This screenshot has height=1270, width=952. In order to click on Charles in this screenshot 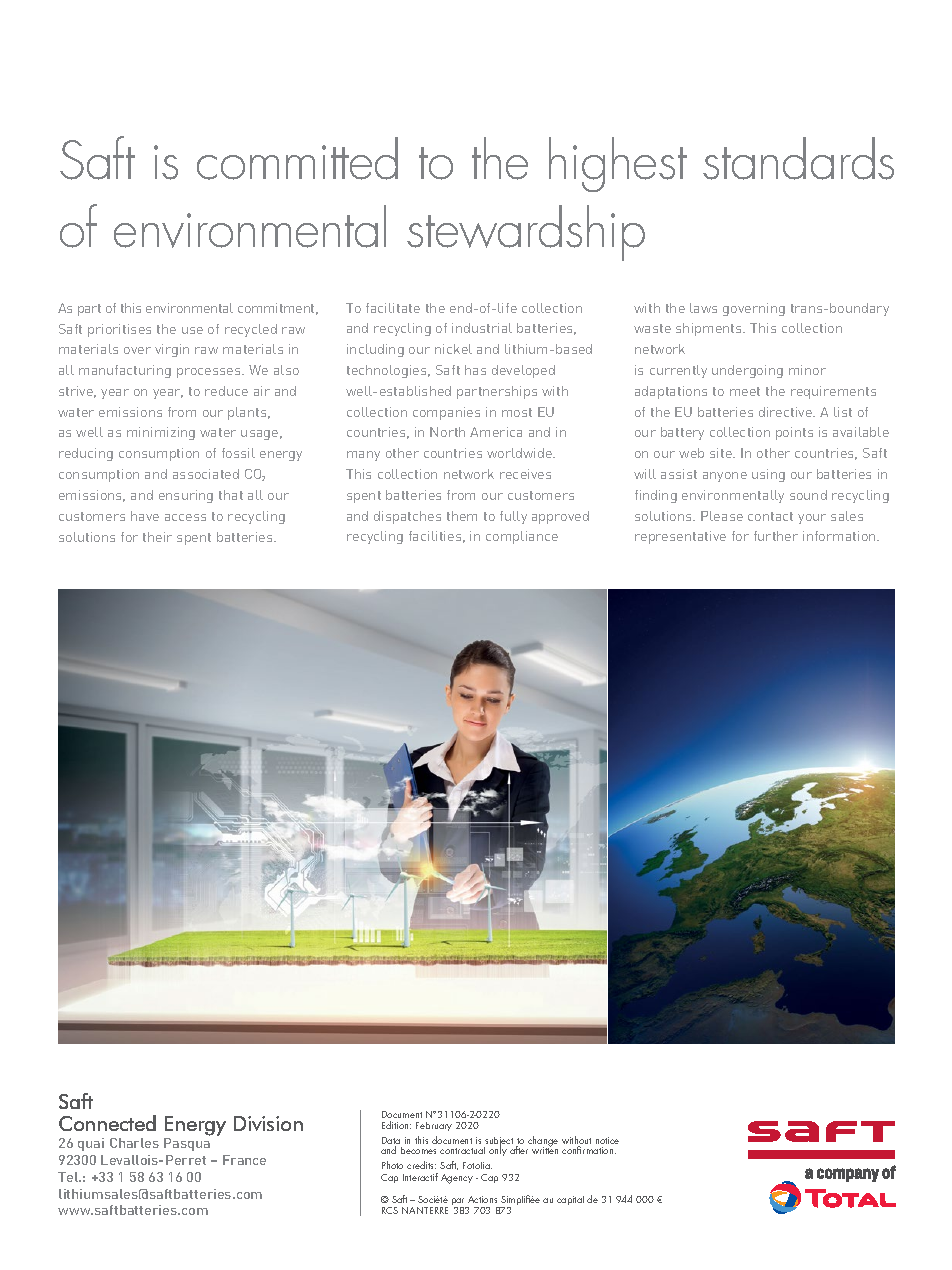, I will do `click(134, 1143)`.
